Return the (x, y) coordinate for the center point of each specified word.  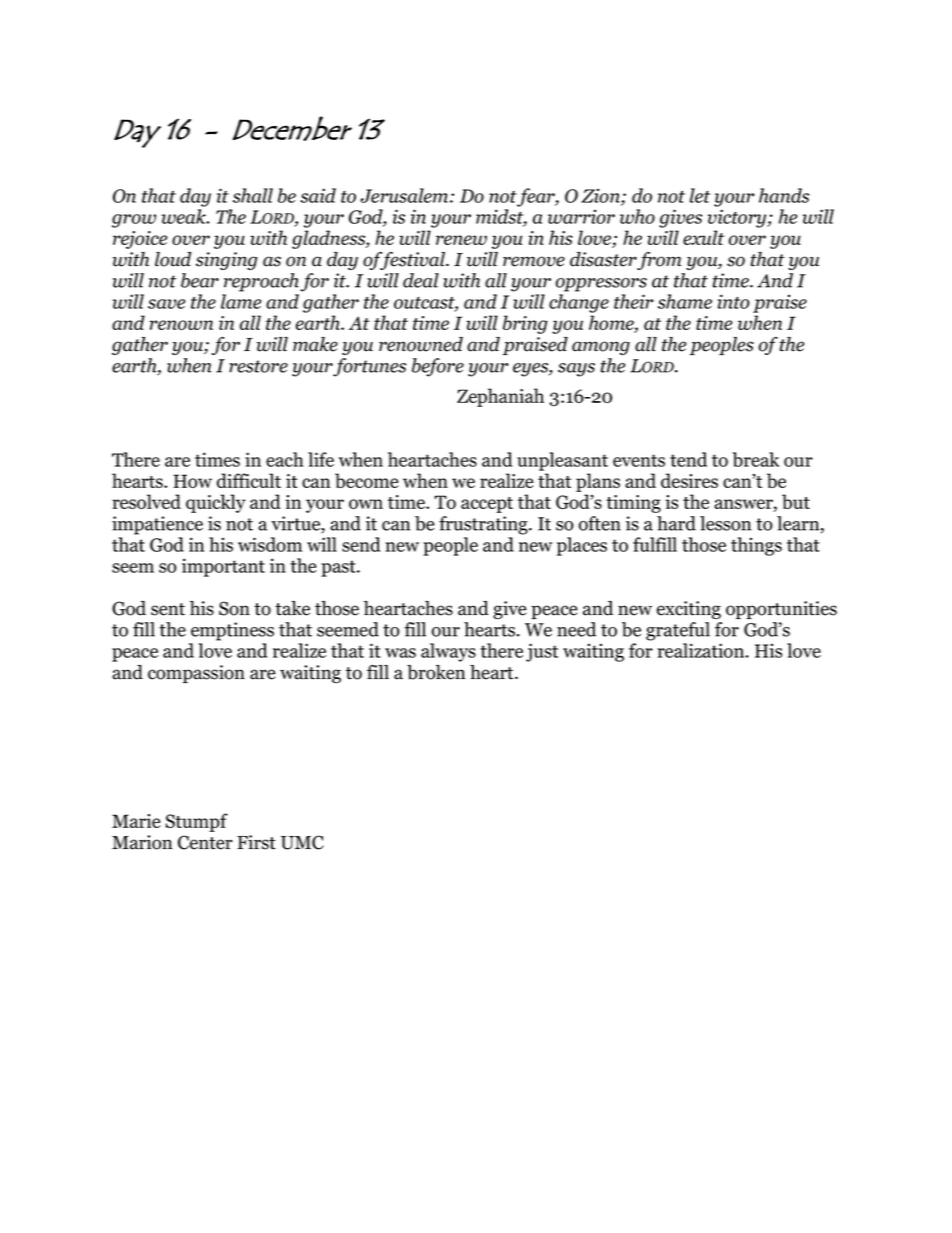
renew (461, 240)
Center (205, 842)
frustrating (484, 525)
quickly (216, 503)
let (700, 195)
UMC (302, 842)
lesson (725, 523)
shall (253, 195)
